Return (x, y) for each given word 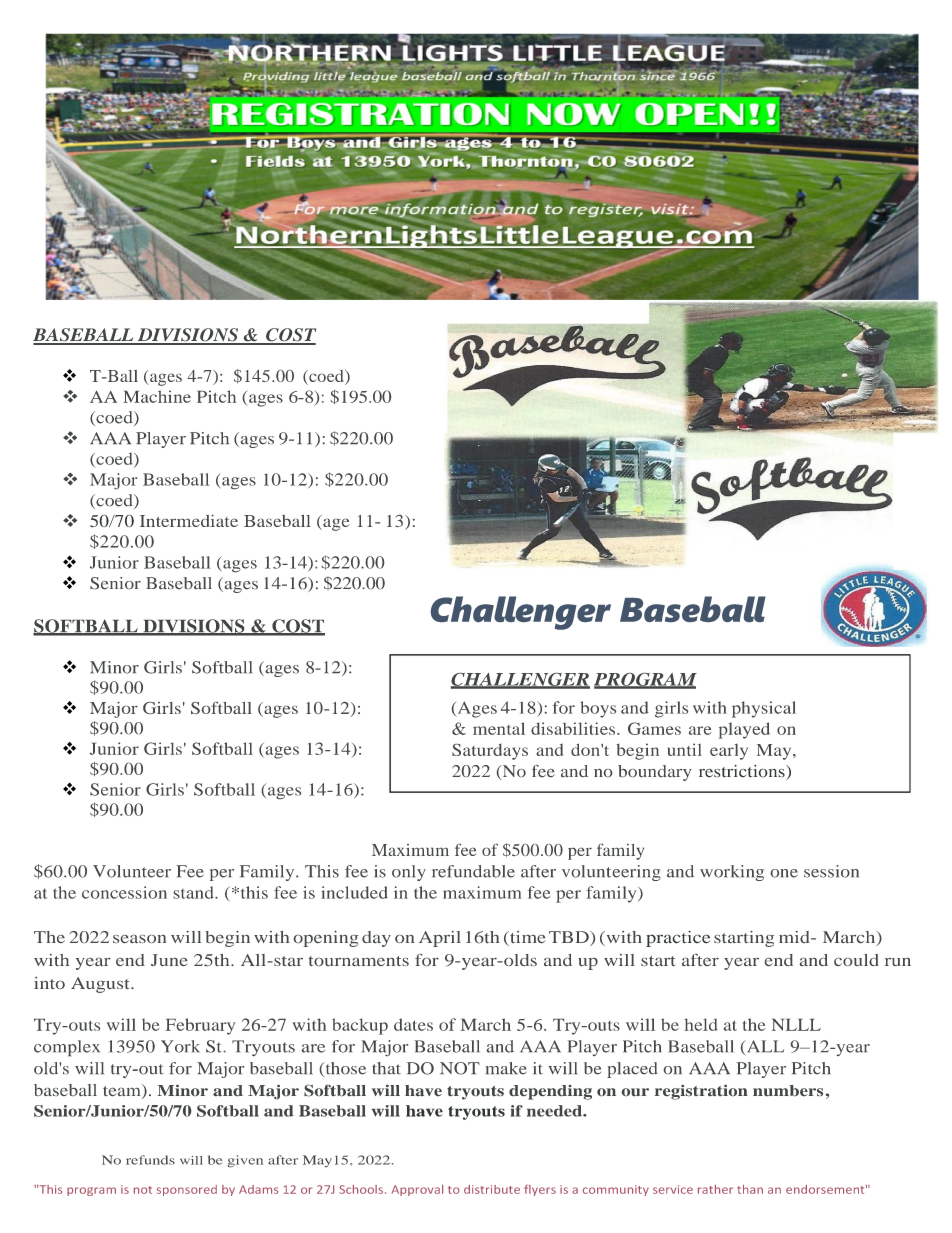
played (744, 730)
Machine (157, 396)
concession (124, 892)
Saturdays (490, 751)
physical (764, 709)
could (856, 960)
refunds (150, 1160)
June (169, 960)
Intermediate (189, 521)
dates (413, 1024)
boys (598, 709)
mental (499, 728)
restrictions (743, 772)
